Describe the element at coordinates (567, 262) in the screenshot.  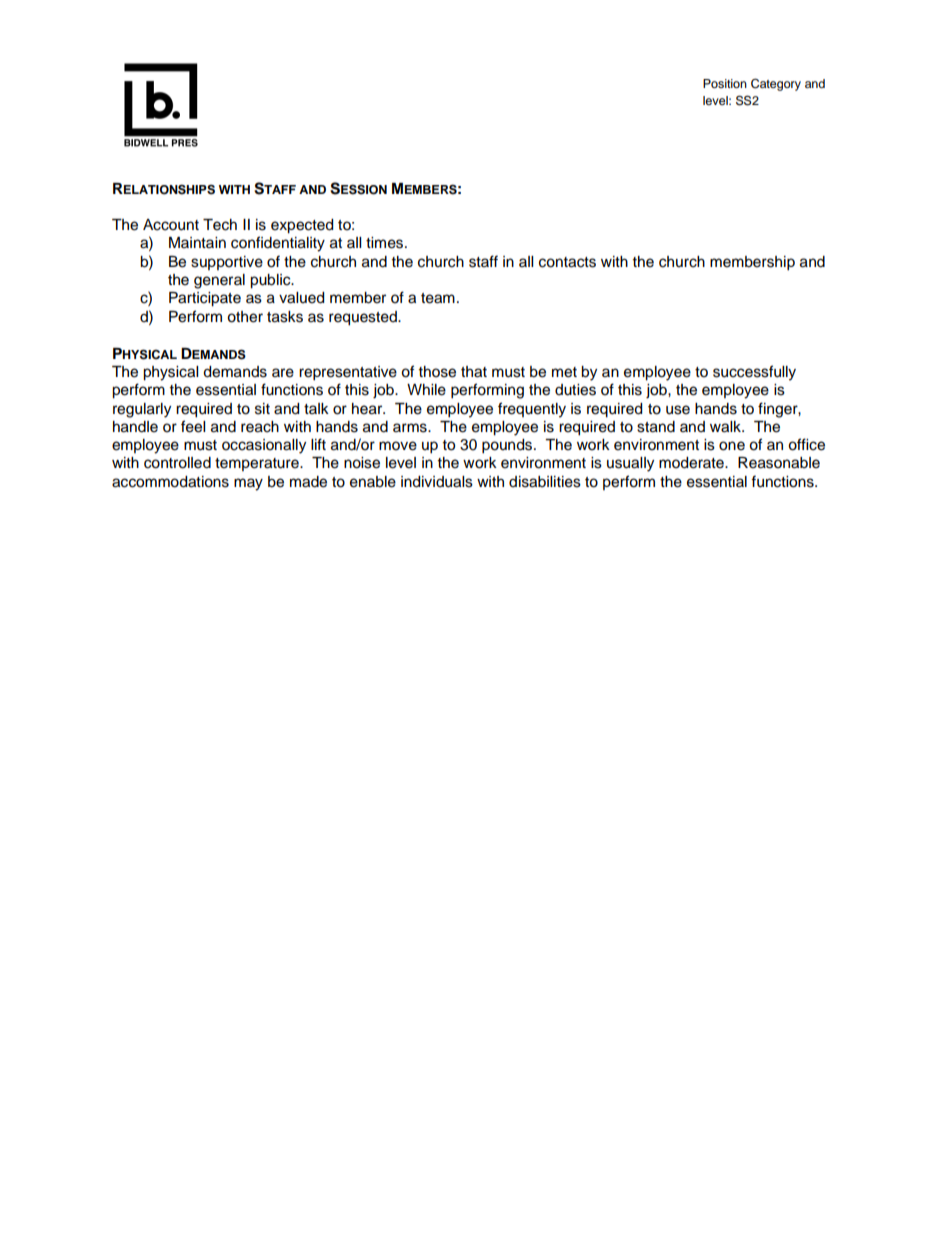
I see `contacts` at that location.
